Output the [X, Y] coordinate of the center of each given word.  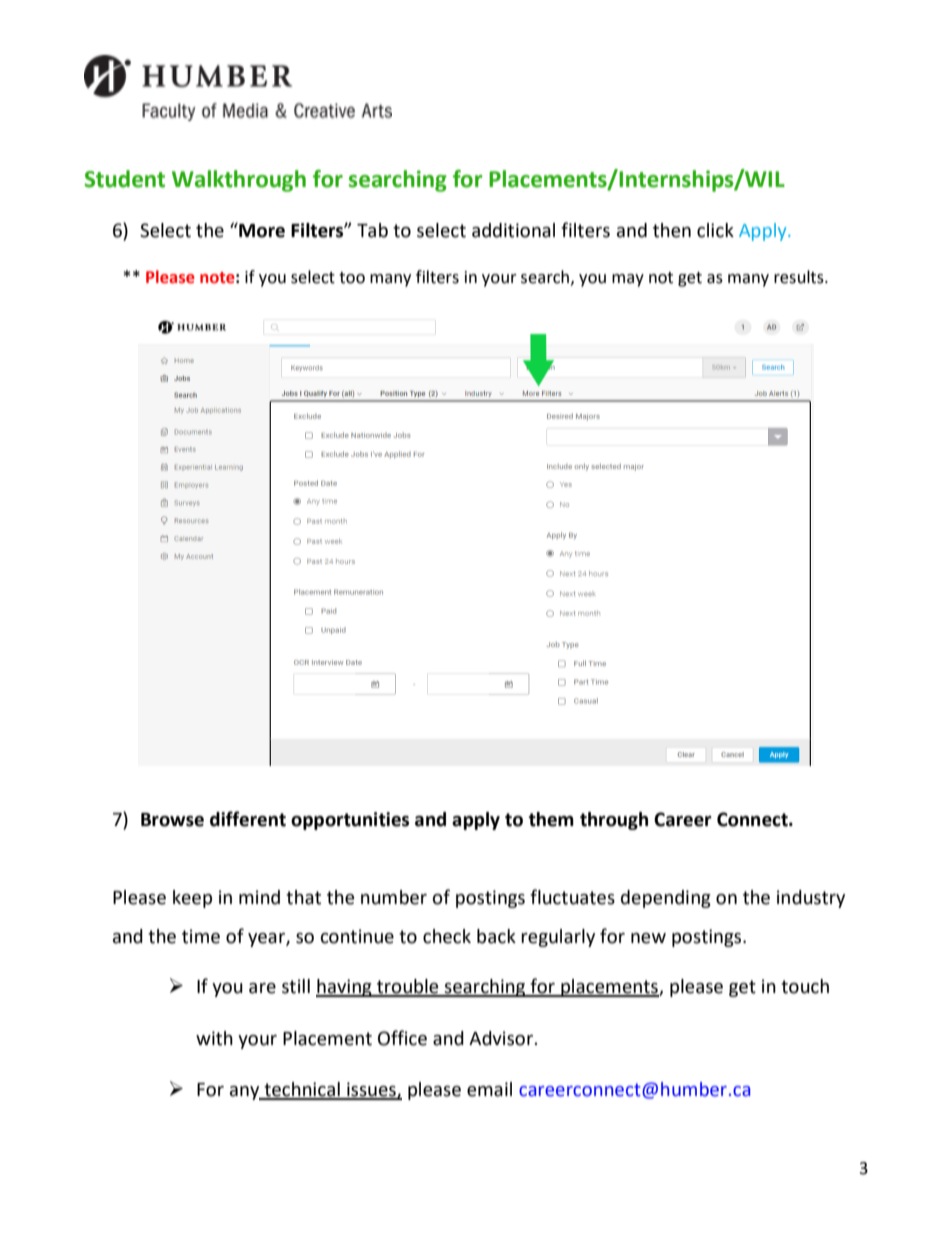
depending [666, 899]
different [248, 819]
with [214, 1038]
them [551, 819]
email [489, 1089]
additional [513, 230]
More [261, 230]
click [715, 230]
